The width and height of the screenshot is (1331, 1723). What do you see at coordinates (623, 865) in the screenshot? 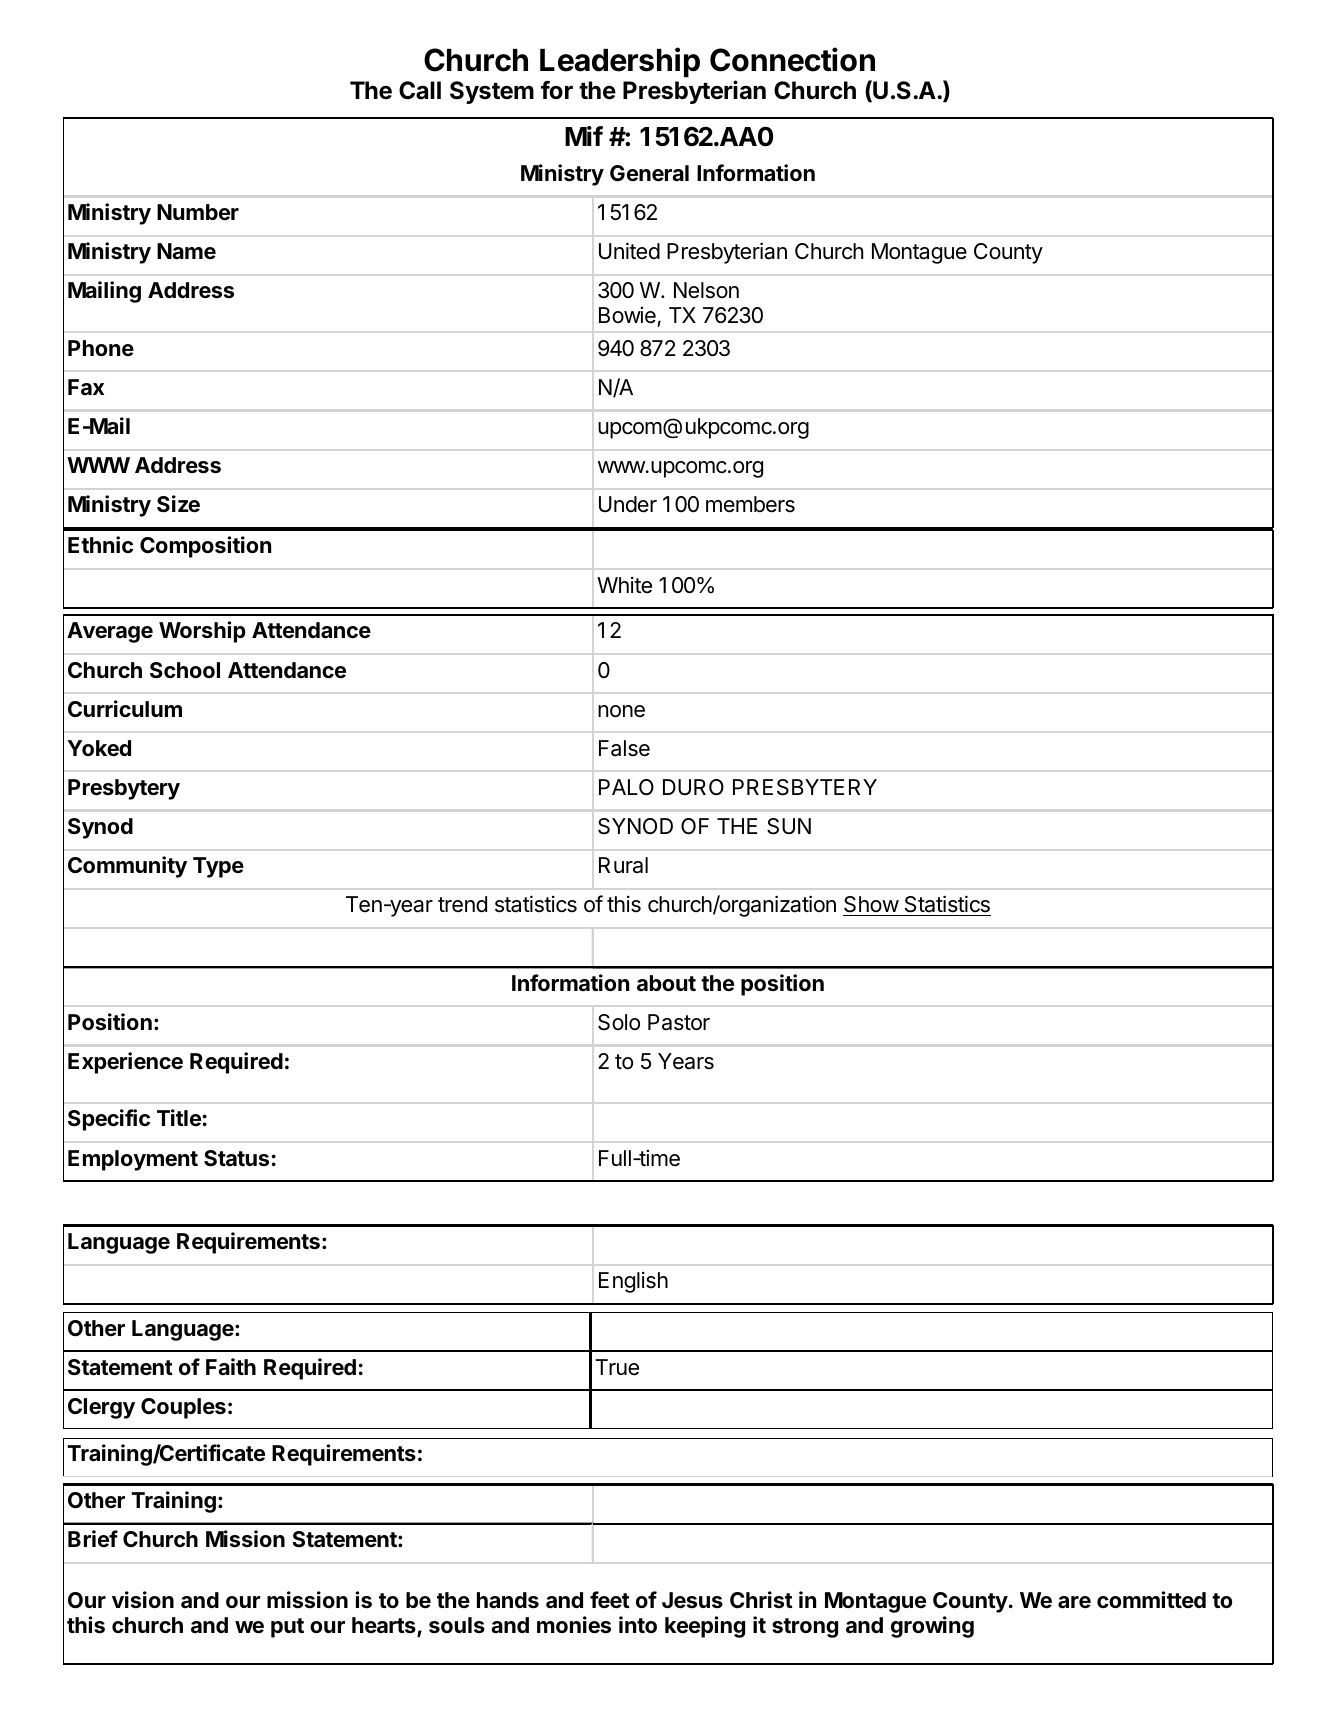
I see `Rural` at bounding box center [623, 865].
